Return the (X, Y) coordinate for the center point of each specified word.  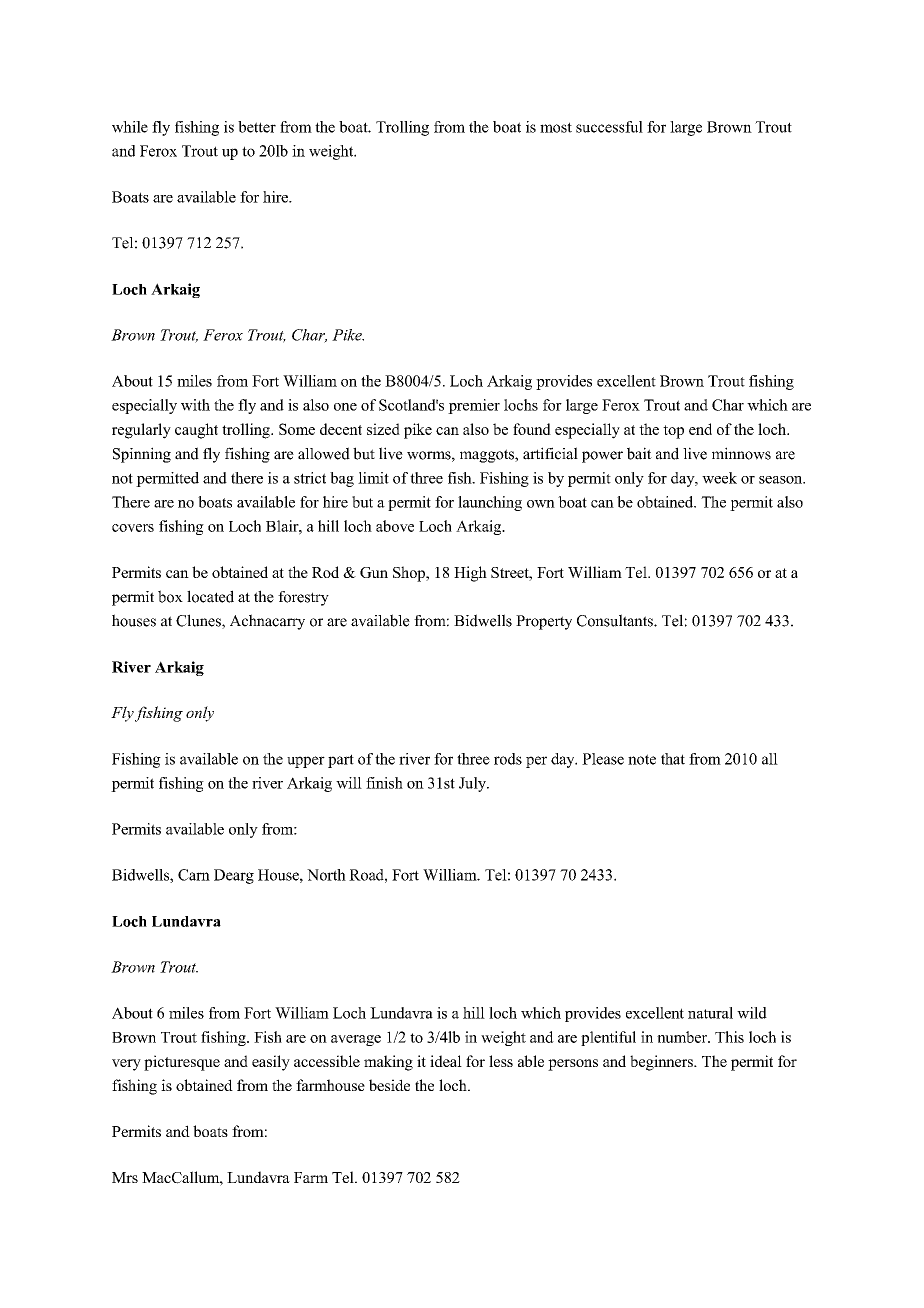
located (210, 596)
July (473, 784)
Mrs (125, 1177)
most (556, 127)
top (673, 432)
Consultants (616, 620)
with (195, 405)
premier (474, 406)
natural (710, 1013)
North (326, 875)
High (470, 574)
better (257, 127)
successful (609, 127)
